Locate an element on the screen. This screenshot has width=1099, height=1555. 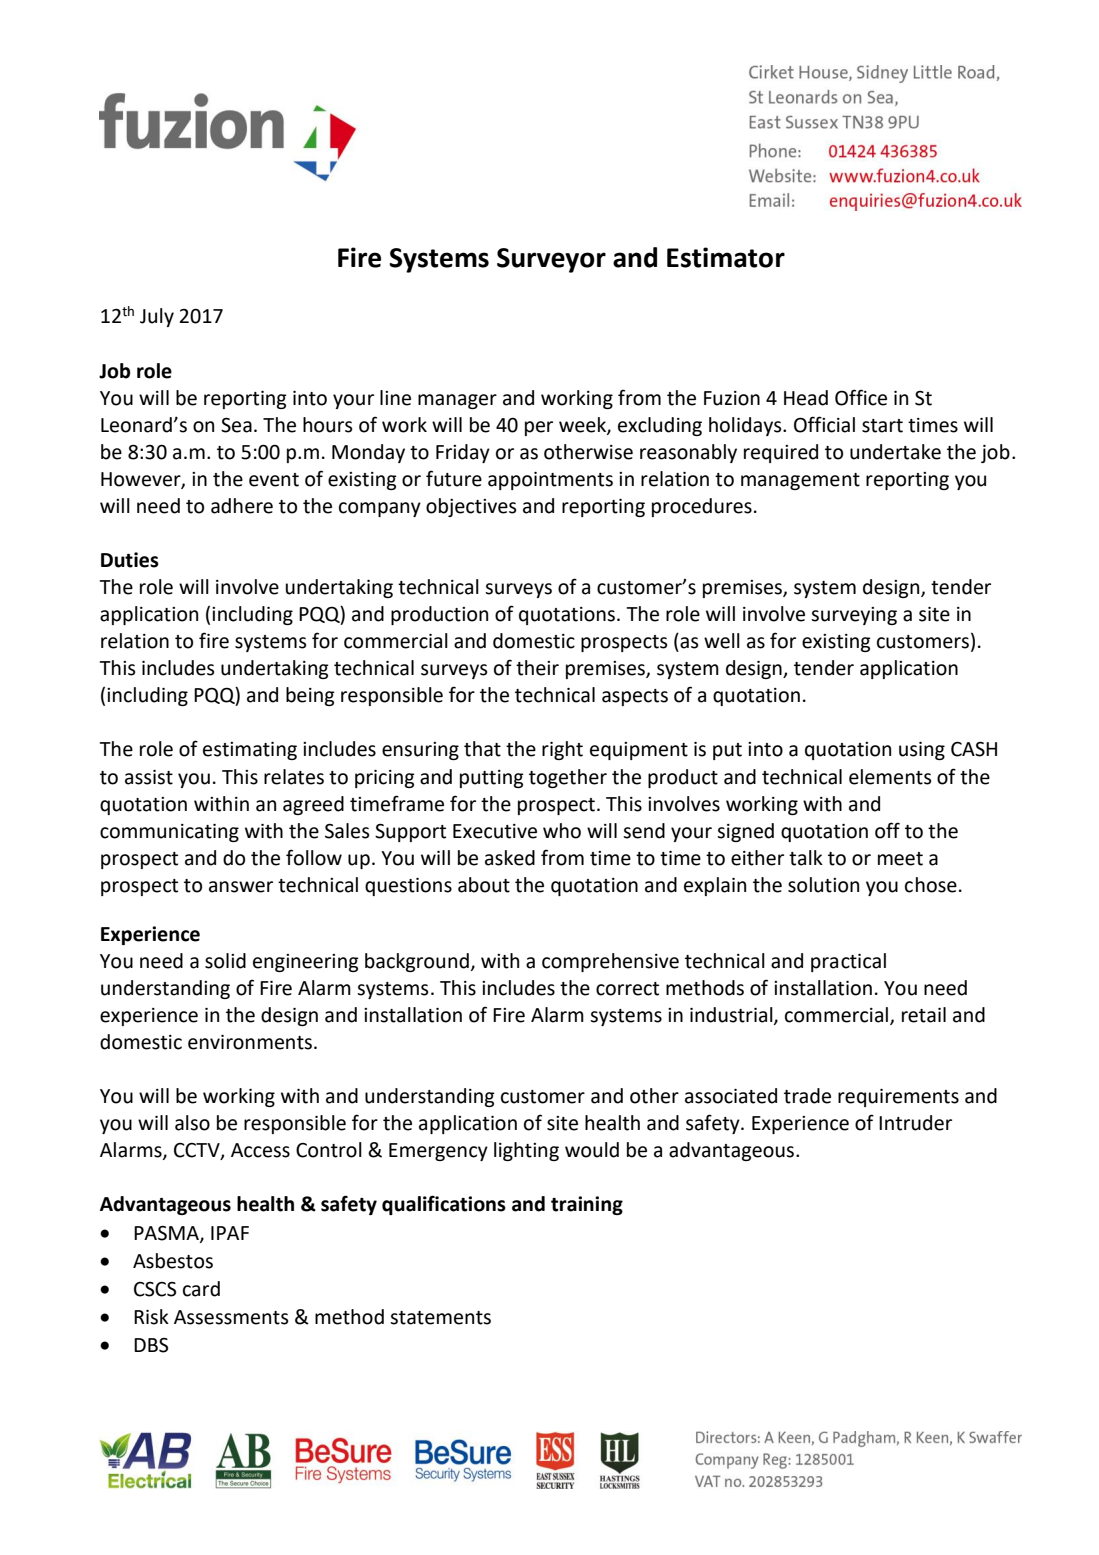
statements is located at coordinates (440, 1318).
